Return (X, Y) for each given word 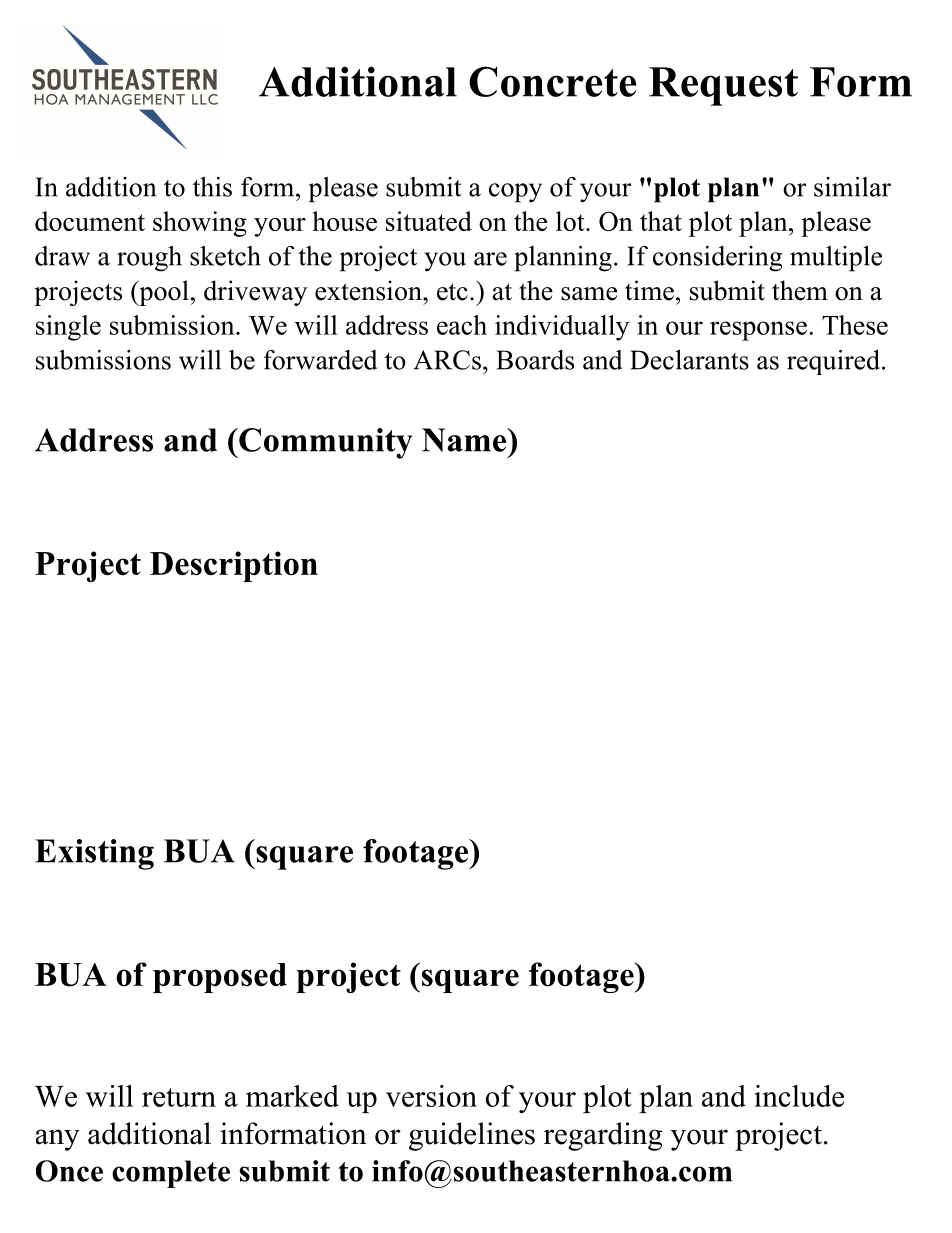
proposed (220, 978)
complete (171, 1174)
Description (234, 566)
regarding (603, 1136)
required (833, 362)
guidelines (472, 1136)
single (68, 328)
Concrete (553, 81)
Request (723, 86)
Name (465, 440)
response (758, 331)
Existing (94, 854)
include (799, 1096)
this (212, 187)
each (462, 325)
